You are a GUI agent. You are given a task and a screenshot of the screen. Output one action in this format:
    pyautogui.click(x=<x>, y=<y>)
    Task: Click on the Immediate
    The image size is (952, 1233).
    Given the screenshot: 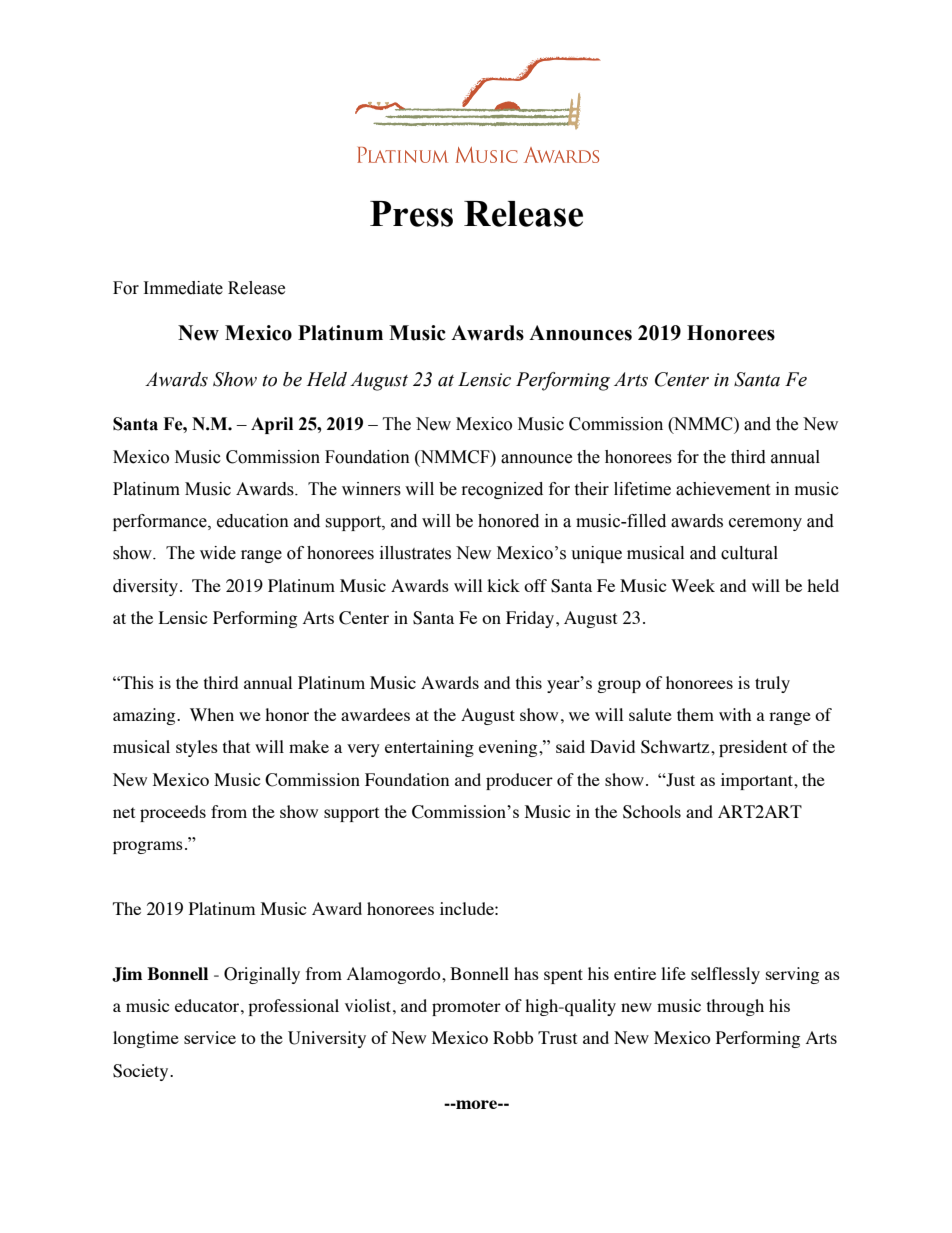 What is the action you would take?
    pyautogui.click(x=183, y=288)
